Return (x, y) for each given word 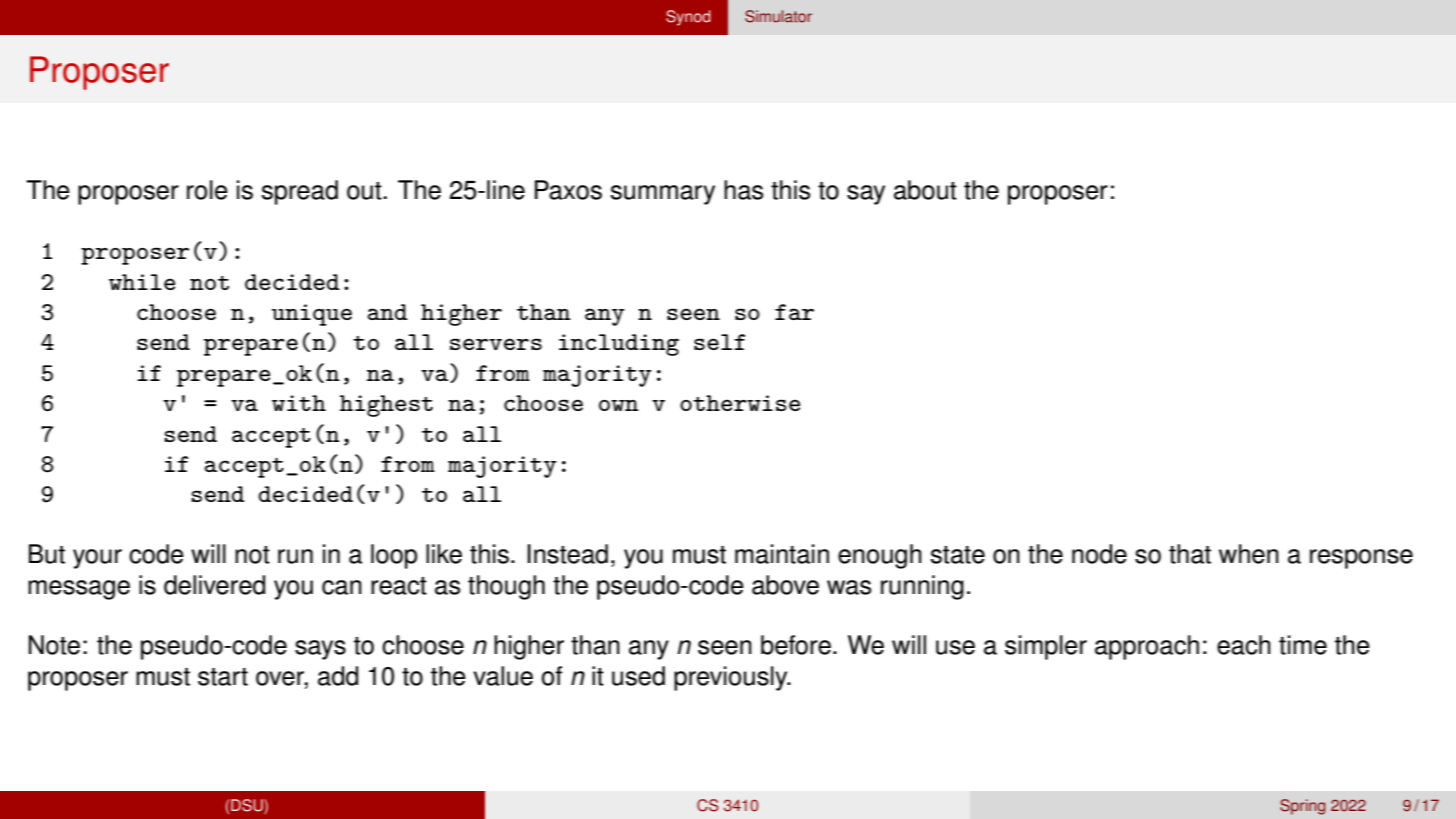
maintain (782, 554)
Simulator (778, 16)
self (719, 342)
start (223, 677)
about (925, 190)
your (97, 559)
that (1190, 554)
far (794, 312)
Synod (688, 18)
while (142, 282)
